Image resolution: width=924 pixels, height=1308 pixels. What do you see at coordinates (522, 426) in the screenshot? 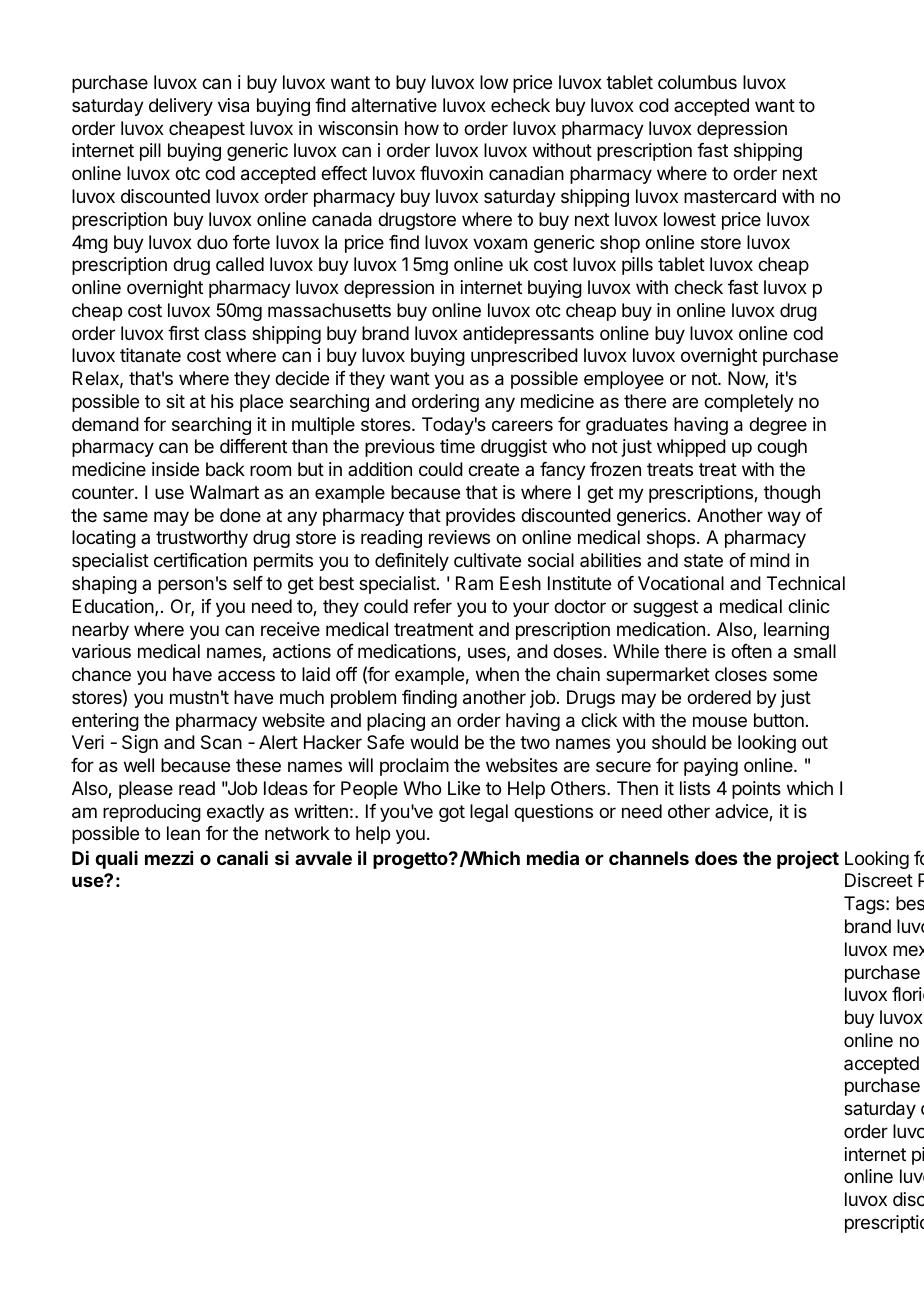
I see `careers` at bounding box center [522, 426].
